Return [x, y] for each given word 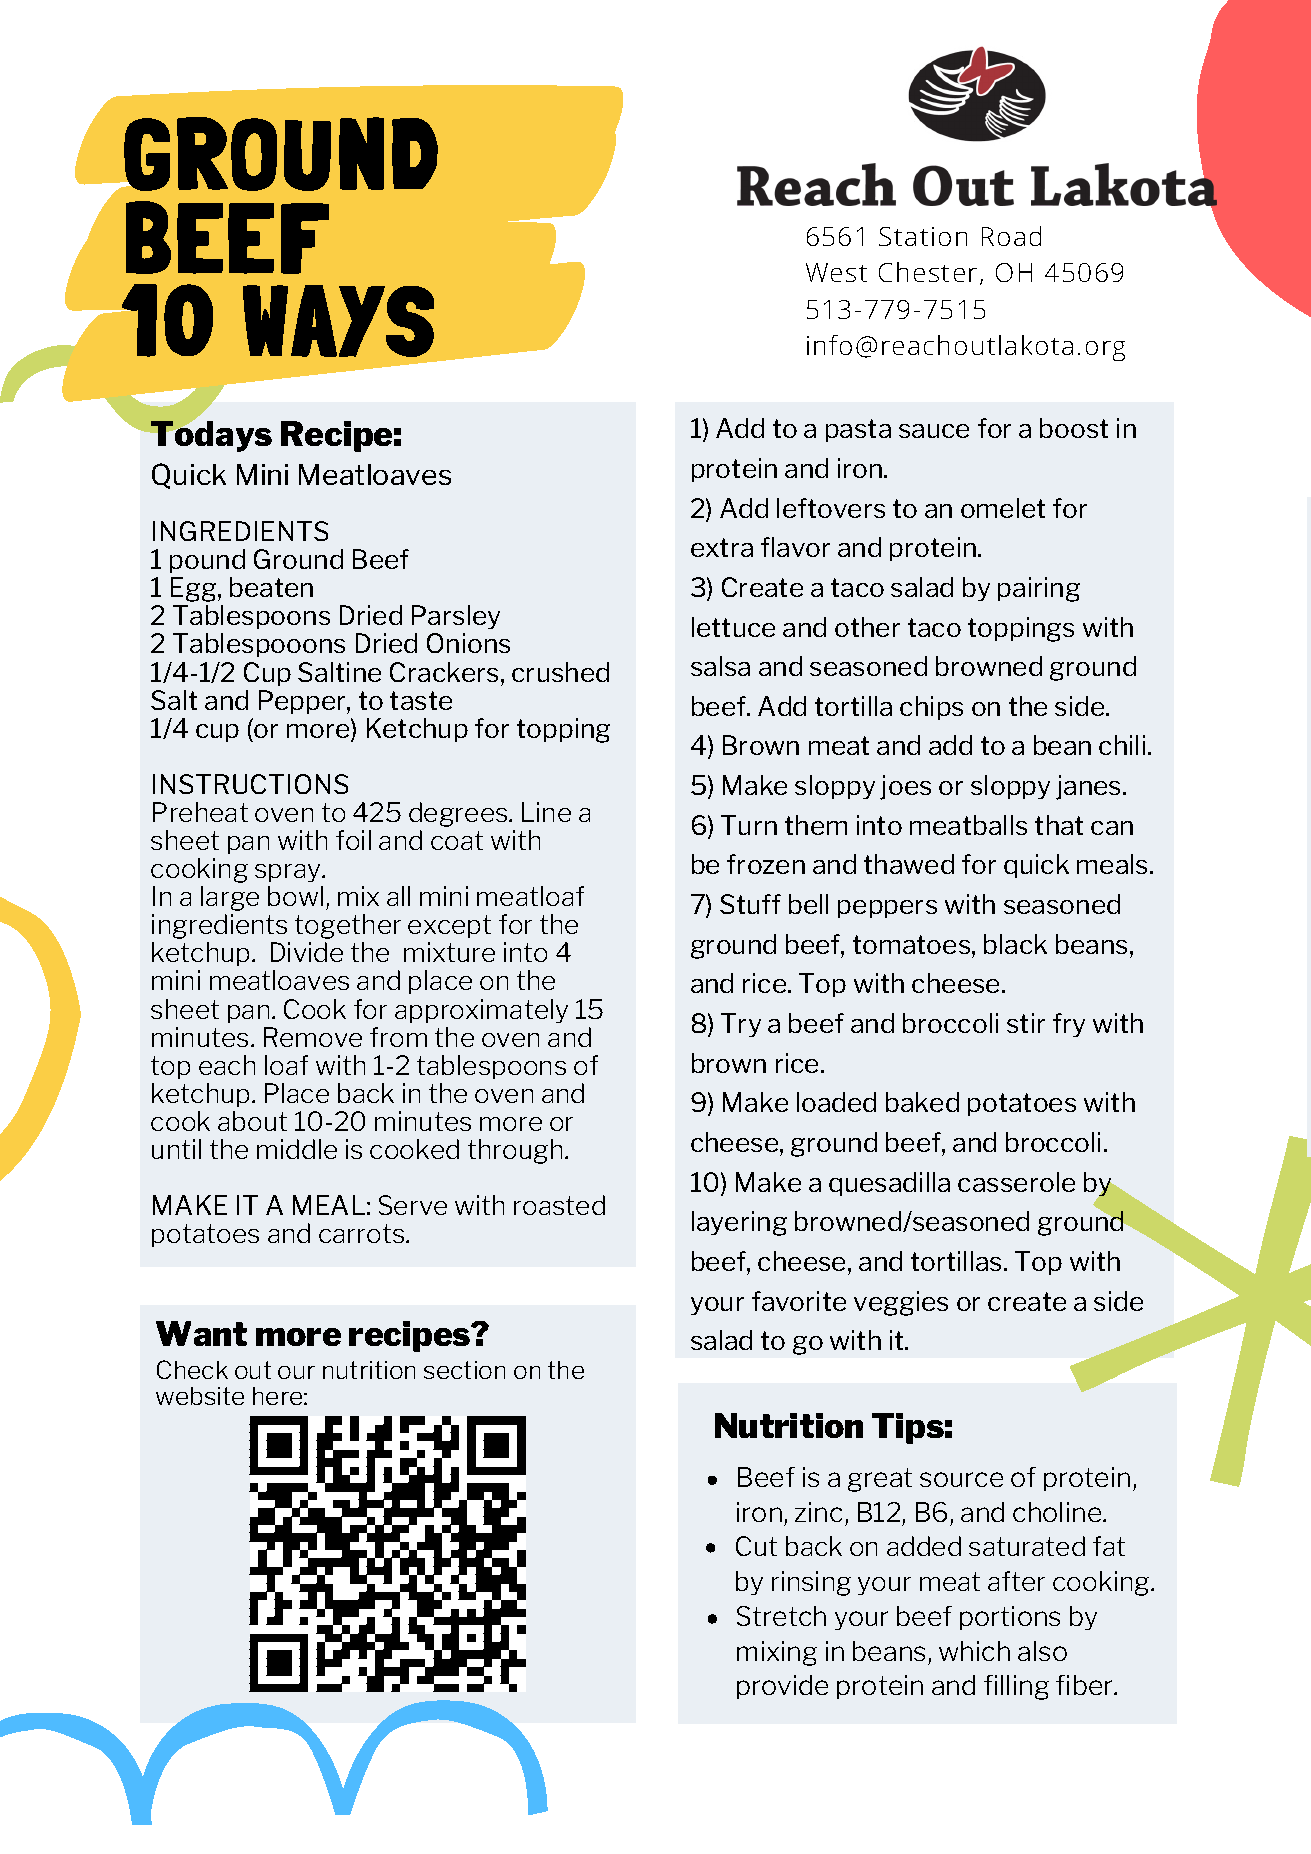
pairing [1039, 589]
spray [289, 873]
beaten [271, 587]
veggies [901, 1303]
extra [722, 547]
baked [922, 1102]
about [252, 1121]
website [200, 1396]
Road [1011, 236]
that [1059, 825]
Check [192, 1369]
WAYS [338, 321]
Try [741, 1025]
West [836, 272]
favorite [799, 1301]
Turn [749, 825]
